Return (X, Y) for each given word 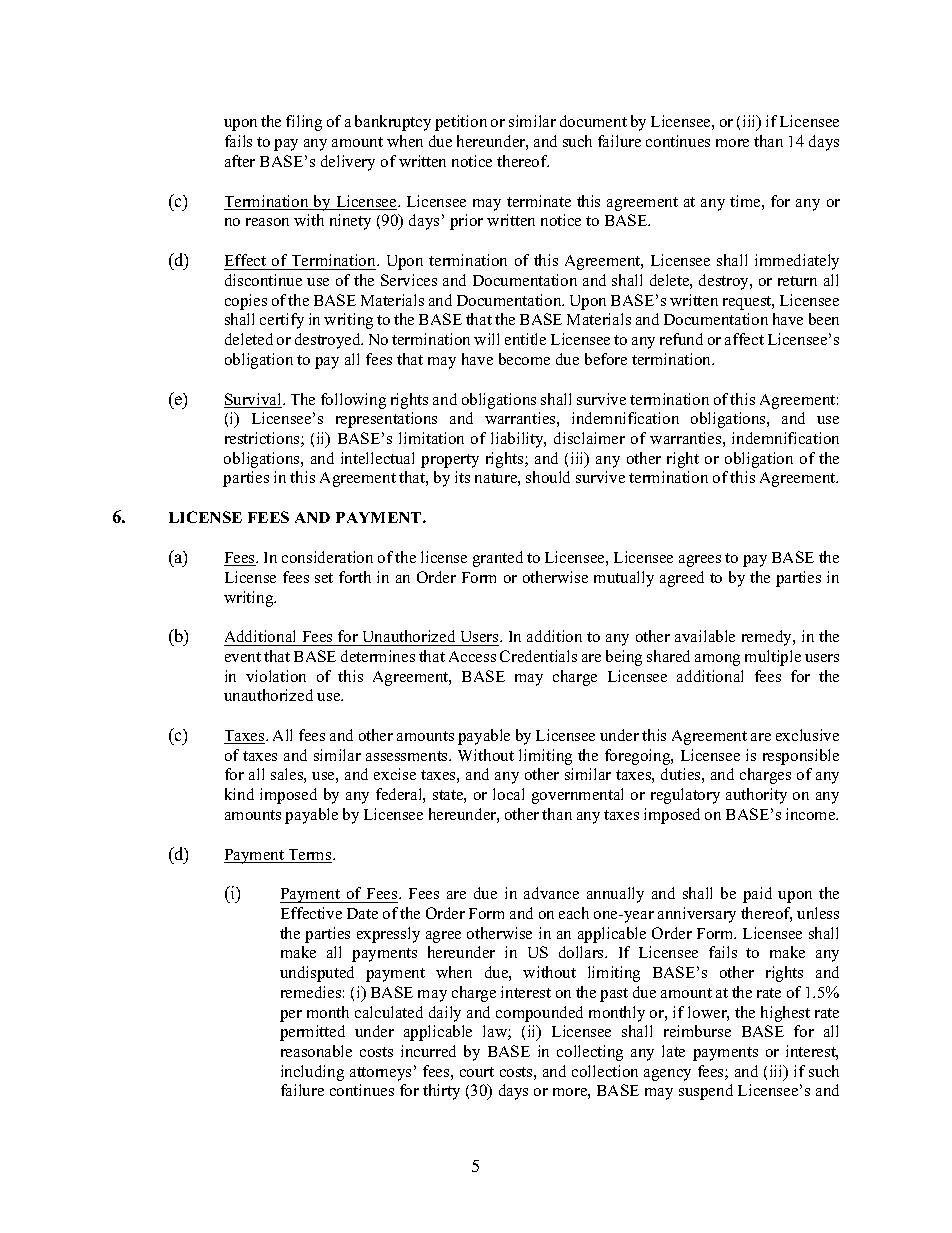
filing (304, 123)
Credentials (538, 656)
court (477, 1072)
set (324, 578)
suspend (706, 1092)
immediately (797, 262)
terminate (539, 201)
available (705, 636)
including (312, 1073)
